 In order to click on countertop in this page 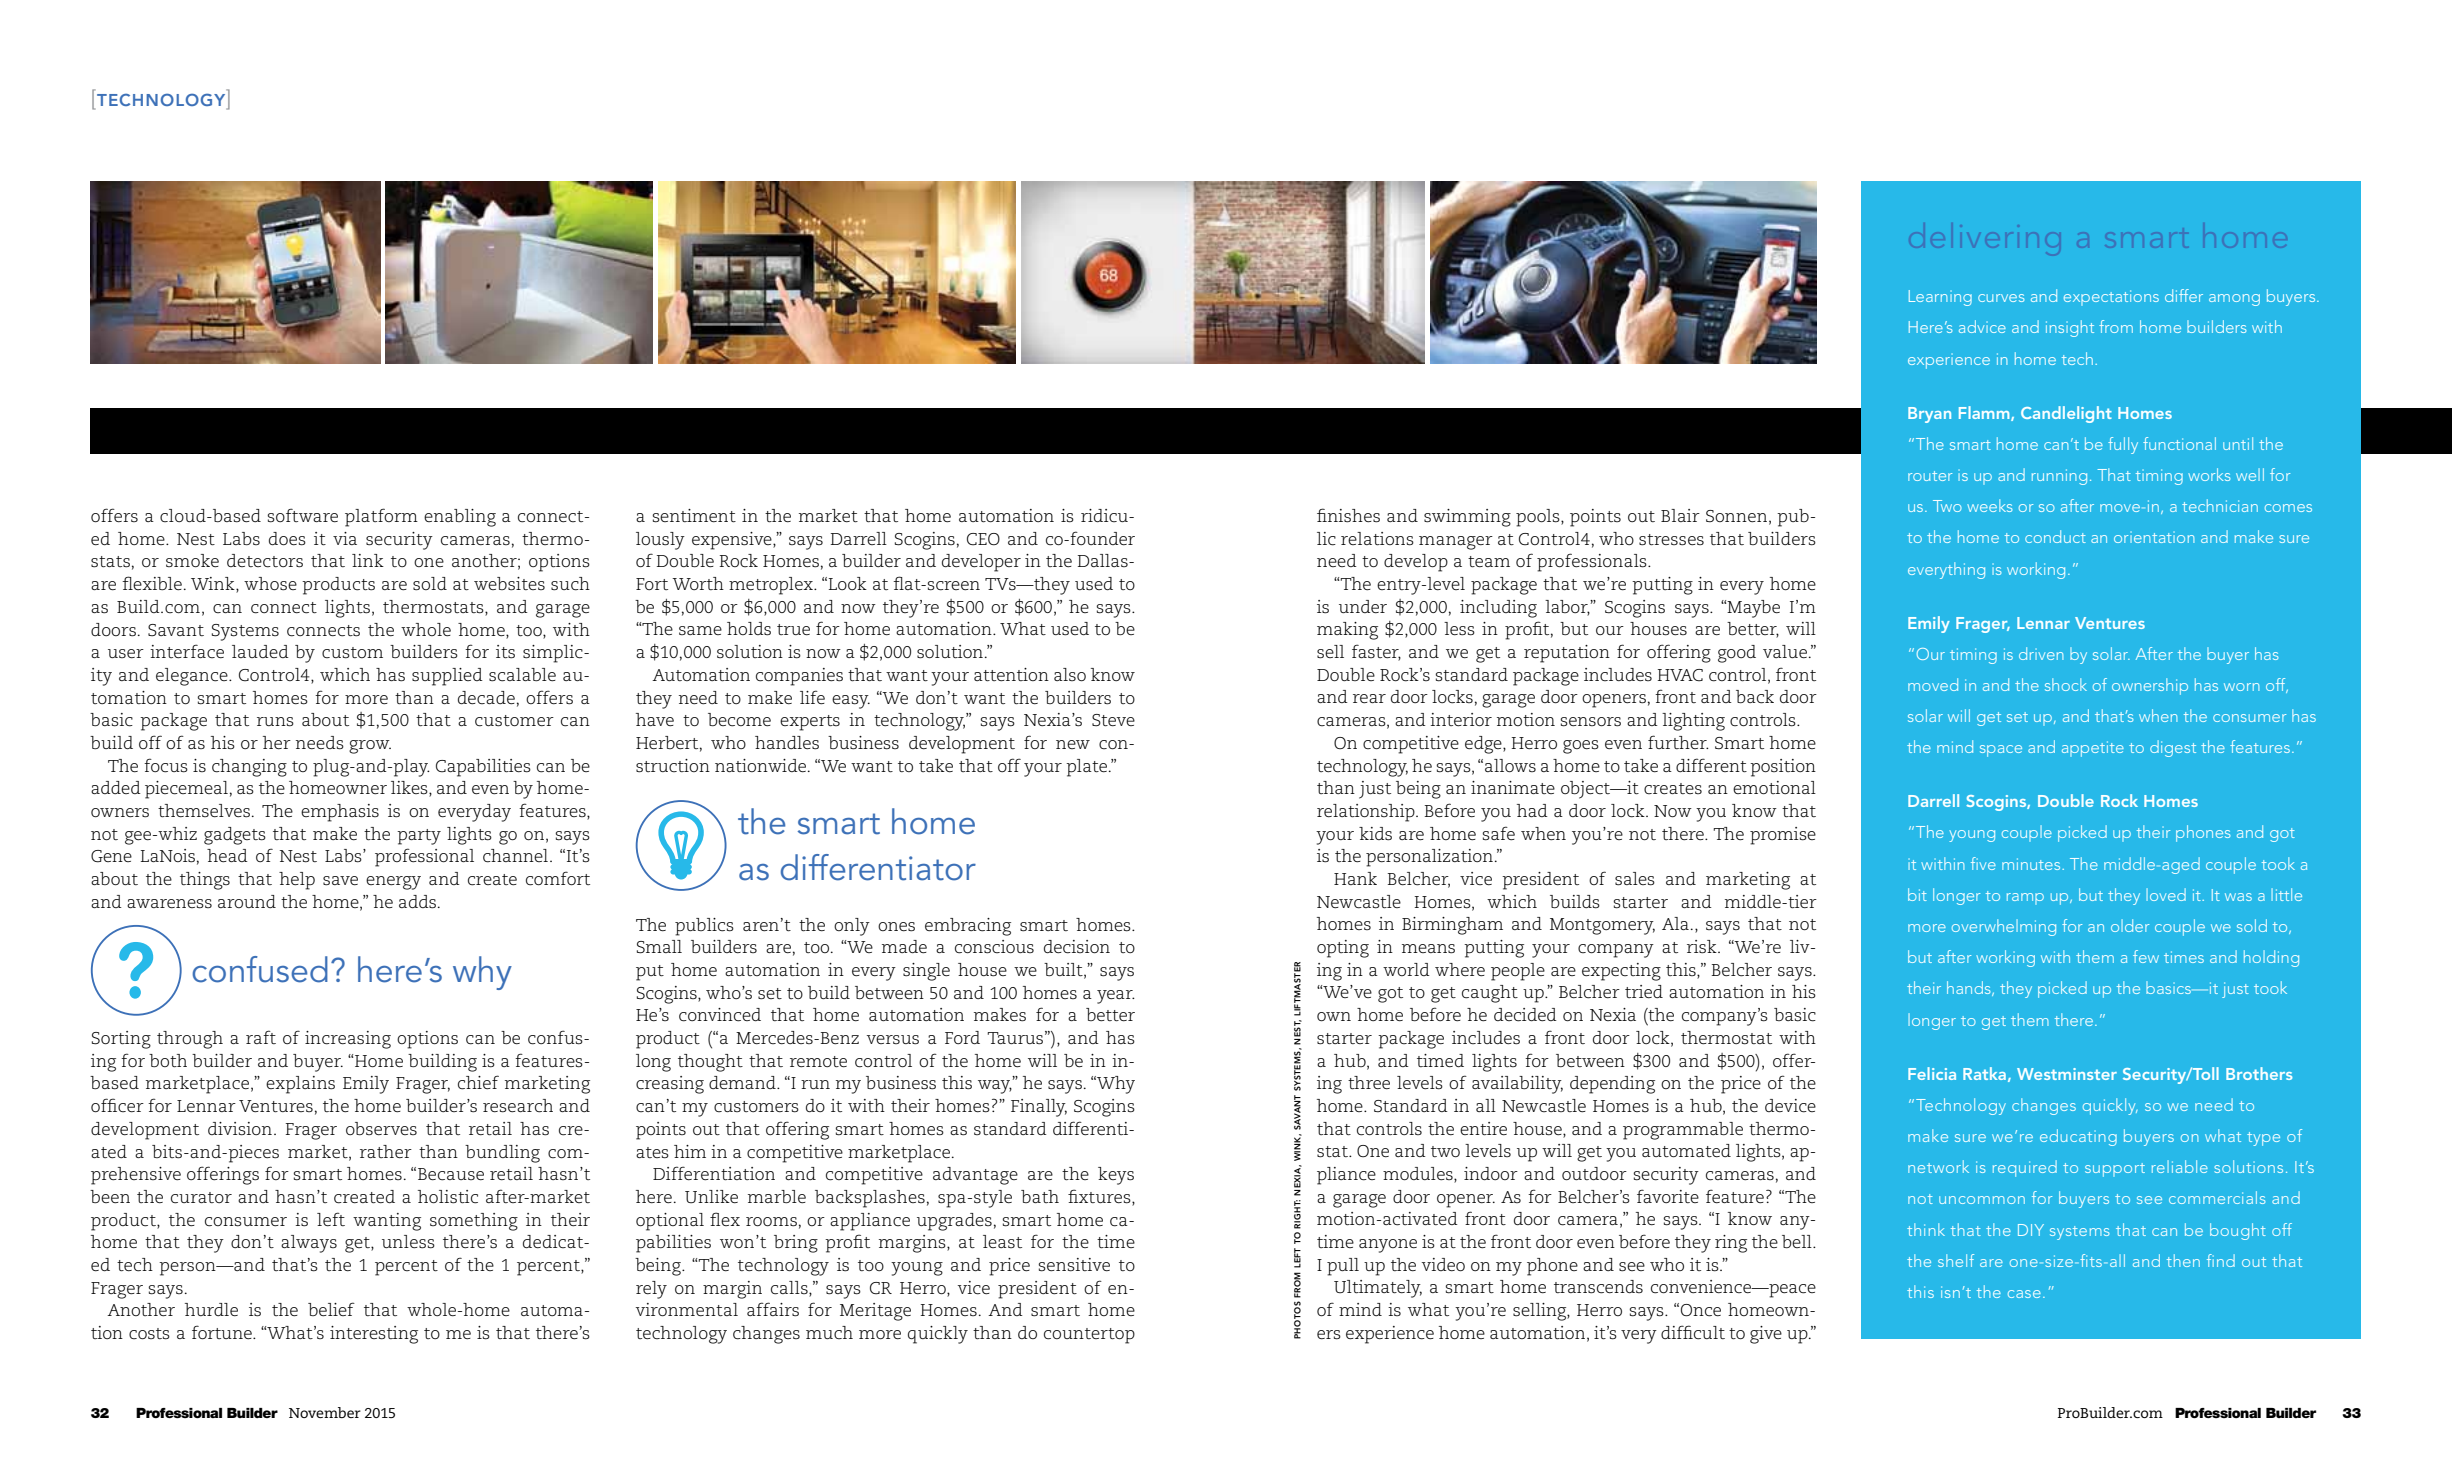, I will do `click(1089, 1336)`.
